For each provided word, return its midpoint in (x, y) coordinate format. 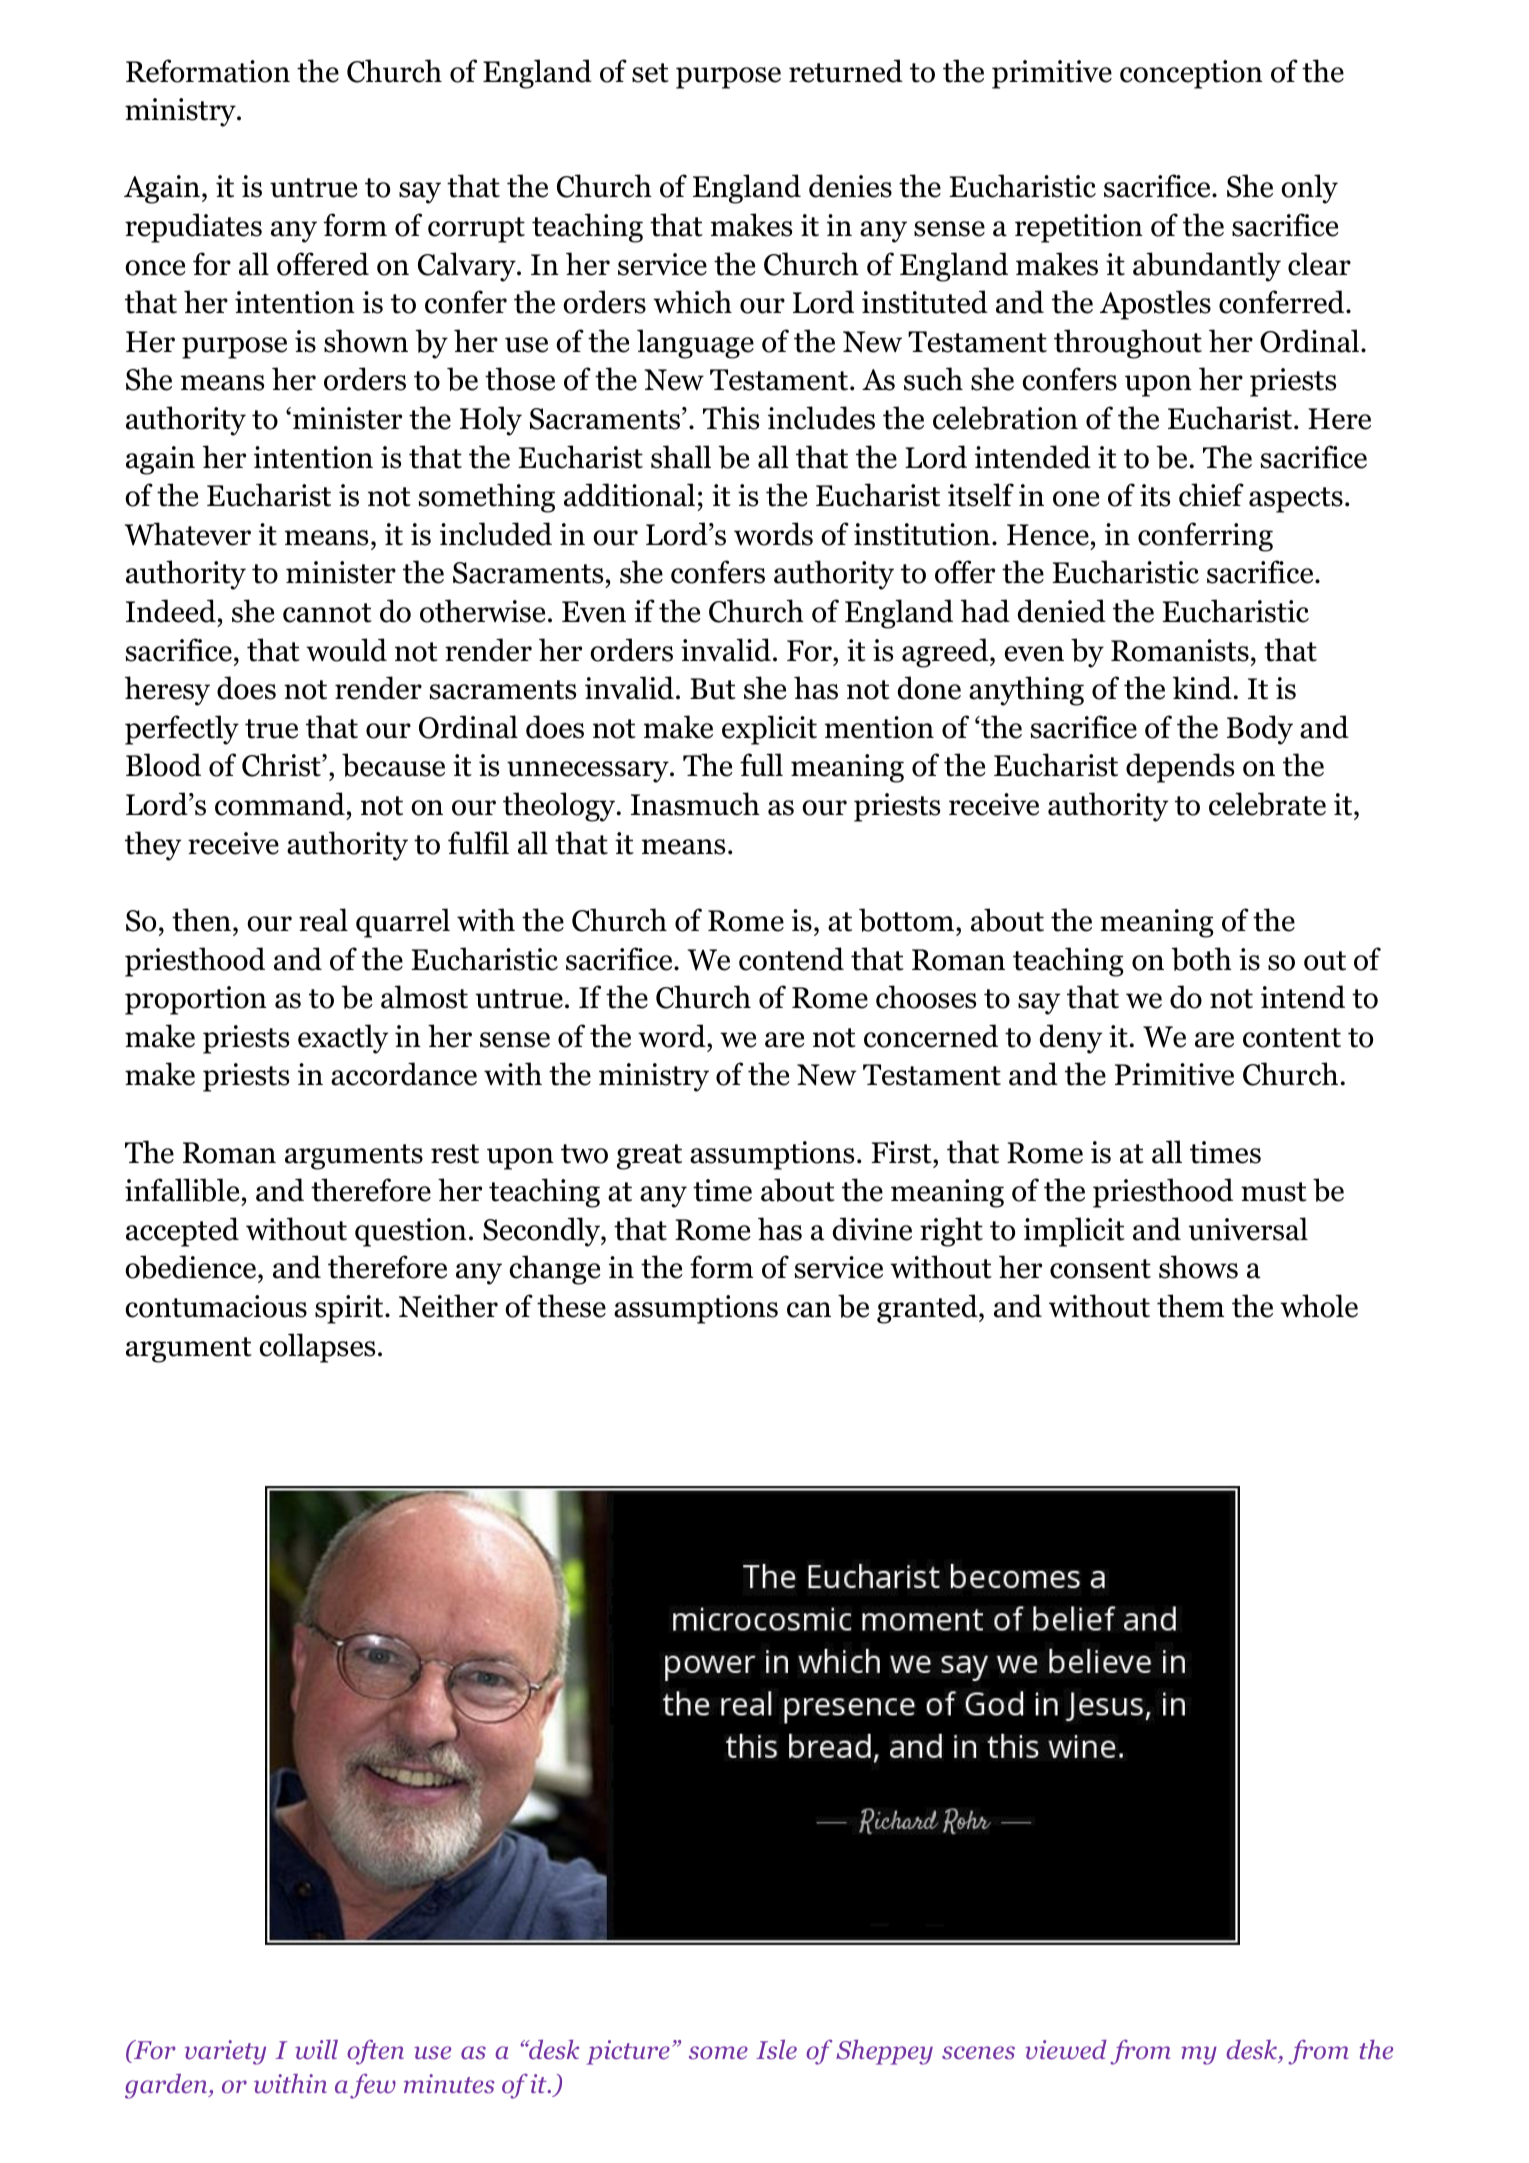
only (1309, 189)
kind (1202, 688)
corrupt (476, 230)
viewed (1066, 2050)
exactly (343, 1039)
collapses (317, 1348)
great (649, 1157)
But (713, 689)
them (1190, 1306)
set (650, 73)
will (316, 2050)
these (571, 1306)
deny (1071, 1039)
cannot (327, 613)
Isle (776, 2050)
